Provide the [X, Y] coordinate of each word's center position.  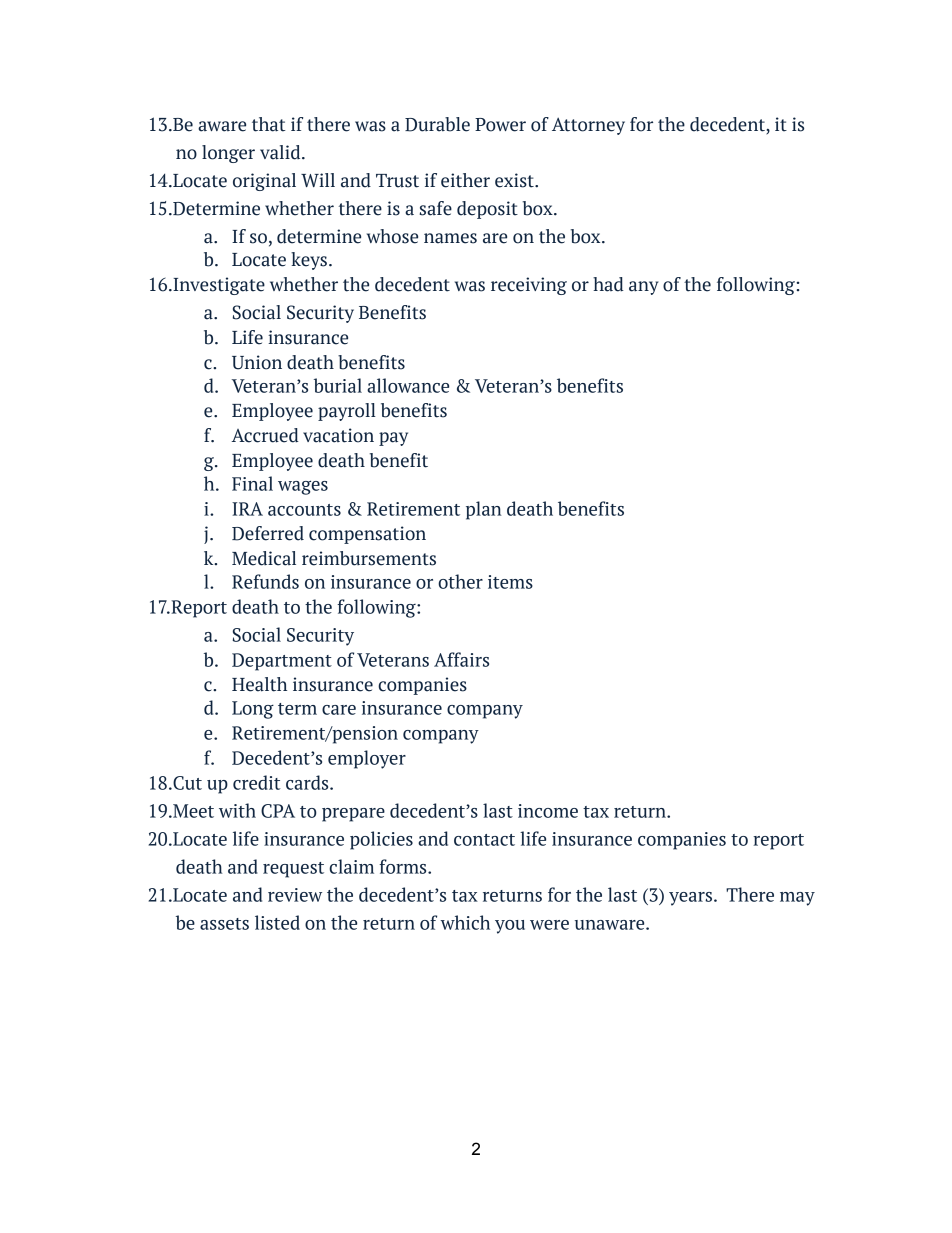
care [339, 710]
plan [484, 510]
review [295, 895]
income [548, 811]
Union [257, 362]
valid [281, 152]
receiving [529, 286]
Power [500, 125]
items [510, 582]
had [608, 284]
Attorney [588, 126]
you [510, 927]
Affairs [461, 659]
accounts [304, 510]
